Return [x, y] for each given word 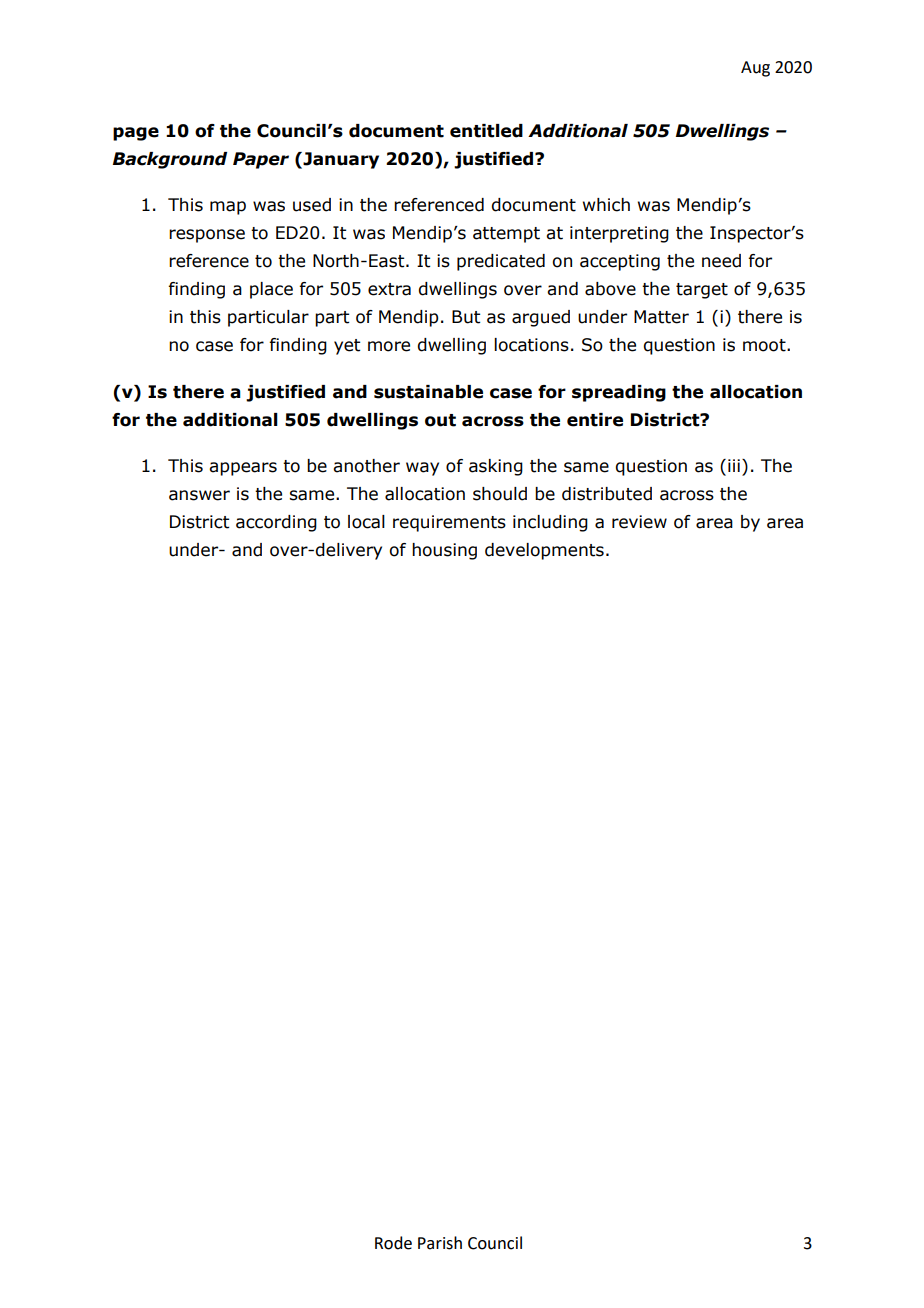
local [366, 522]
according [276, 523]
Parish [440, 1243]
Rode [393, 1243]
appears [243, 469]
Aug [755, 69]
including [550, 523]
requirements [449, 523]
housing [444, 551]
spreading [619, 393]
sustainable [428, 392]
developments [544, 551]
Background [170, 160]
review [639, 522]
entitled [486, 131]
